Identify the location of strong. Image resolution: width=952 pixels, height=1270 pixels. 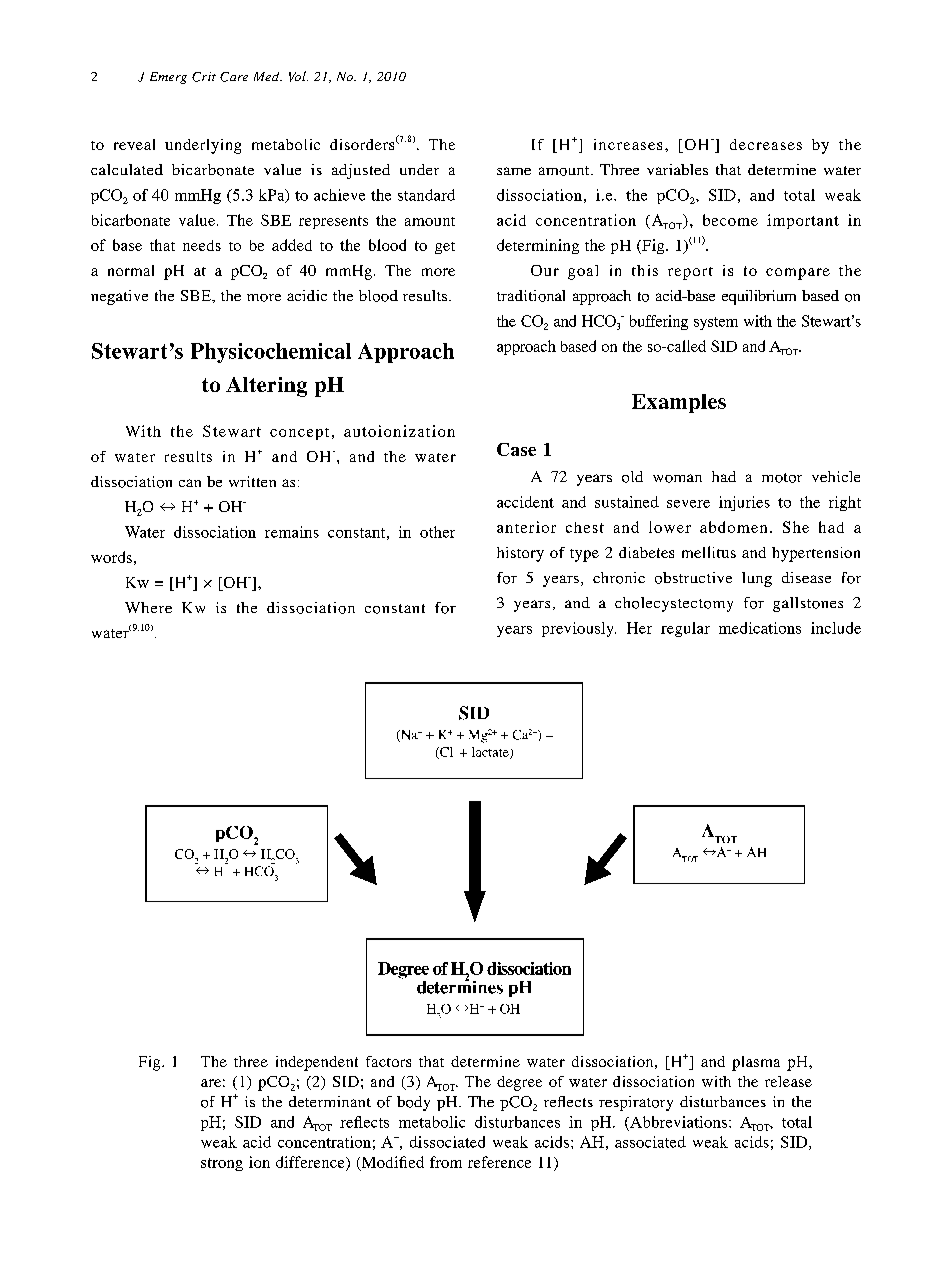
(222, 1164).
